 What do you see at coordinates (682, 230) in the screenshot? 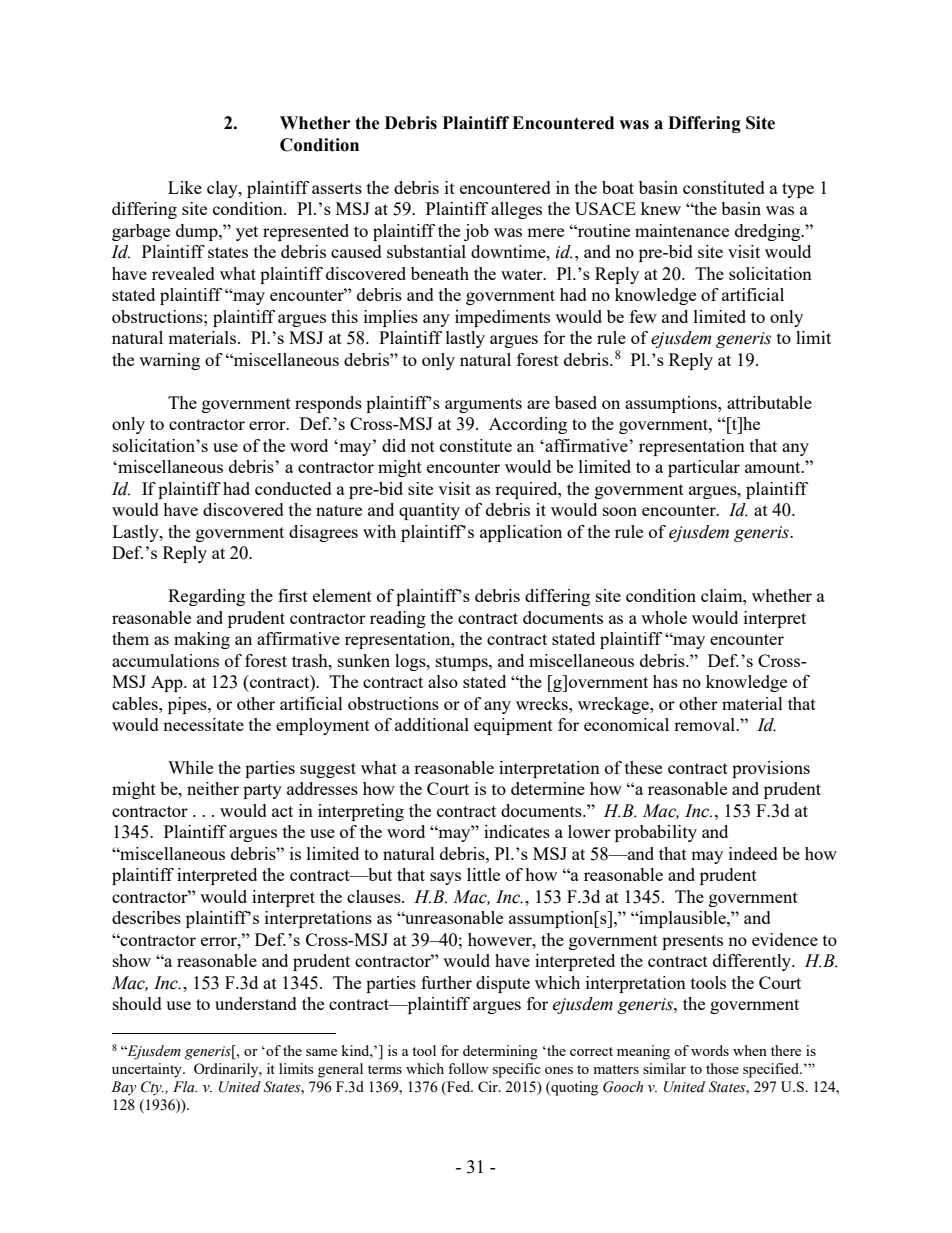
I see `maintenance` at bounding box center [682, 230].
